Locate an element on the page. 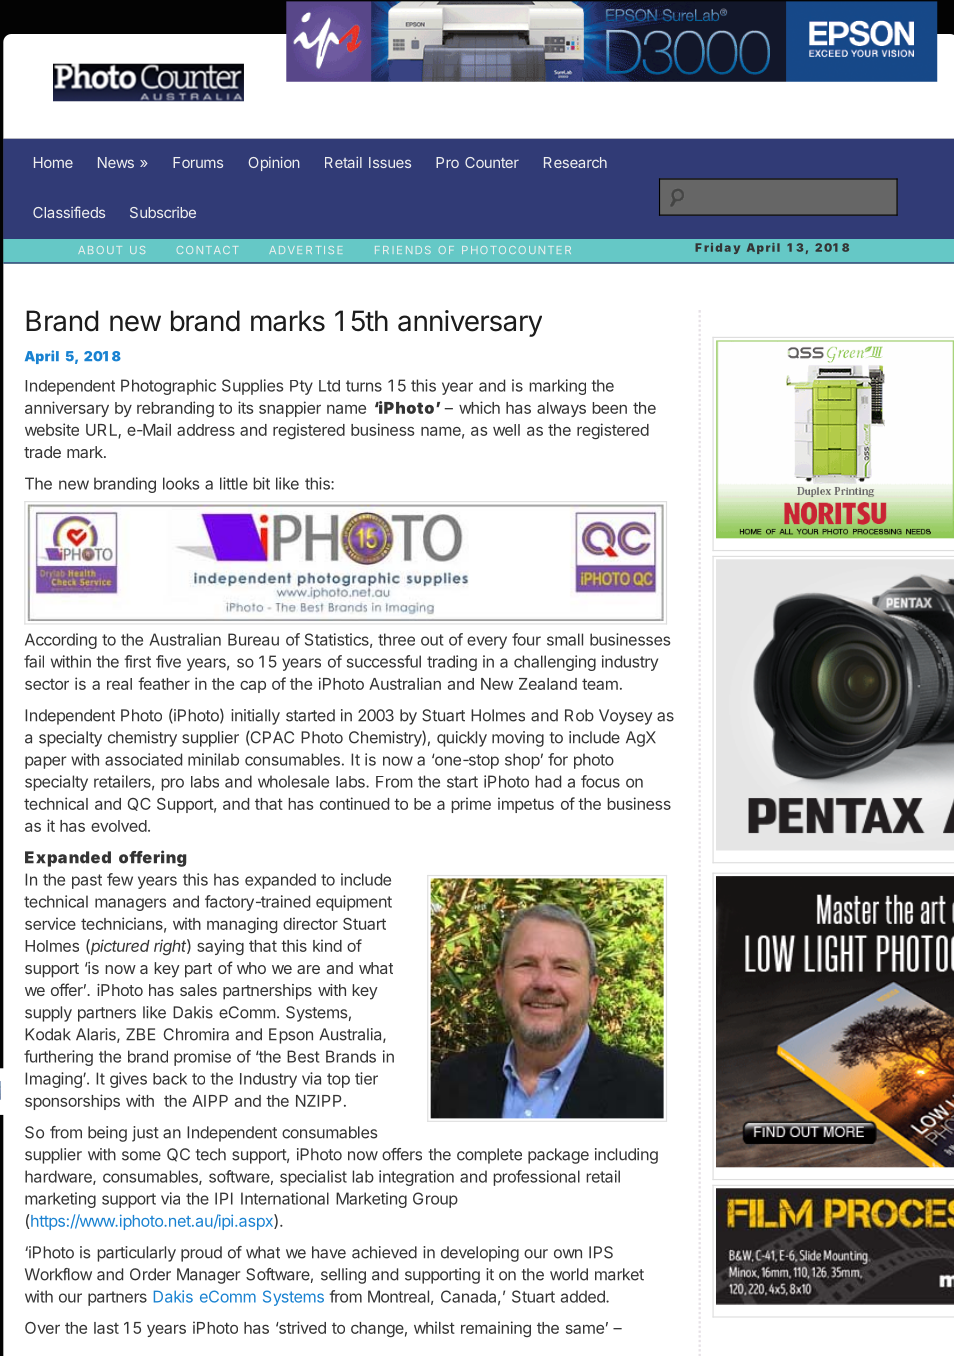 The width and height of the page is (954, 1356). past is located at coordinates (87, 881).
